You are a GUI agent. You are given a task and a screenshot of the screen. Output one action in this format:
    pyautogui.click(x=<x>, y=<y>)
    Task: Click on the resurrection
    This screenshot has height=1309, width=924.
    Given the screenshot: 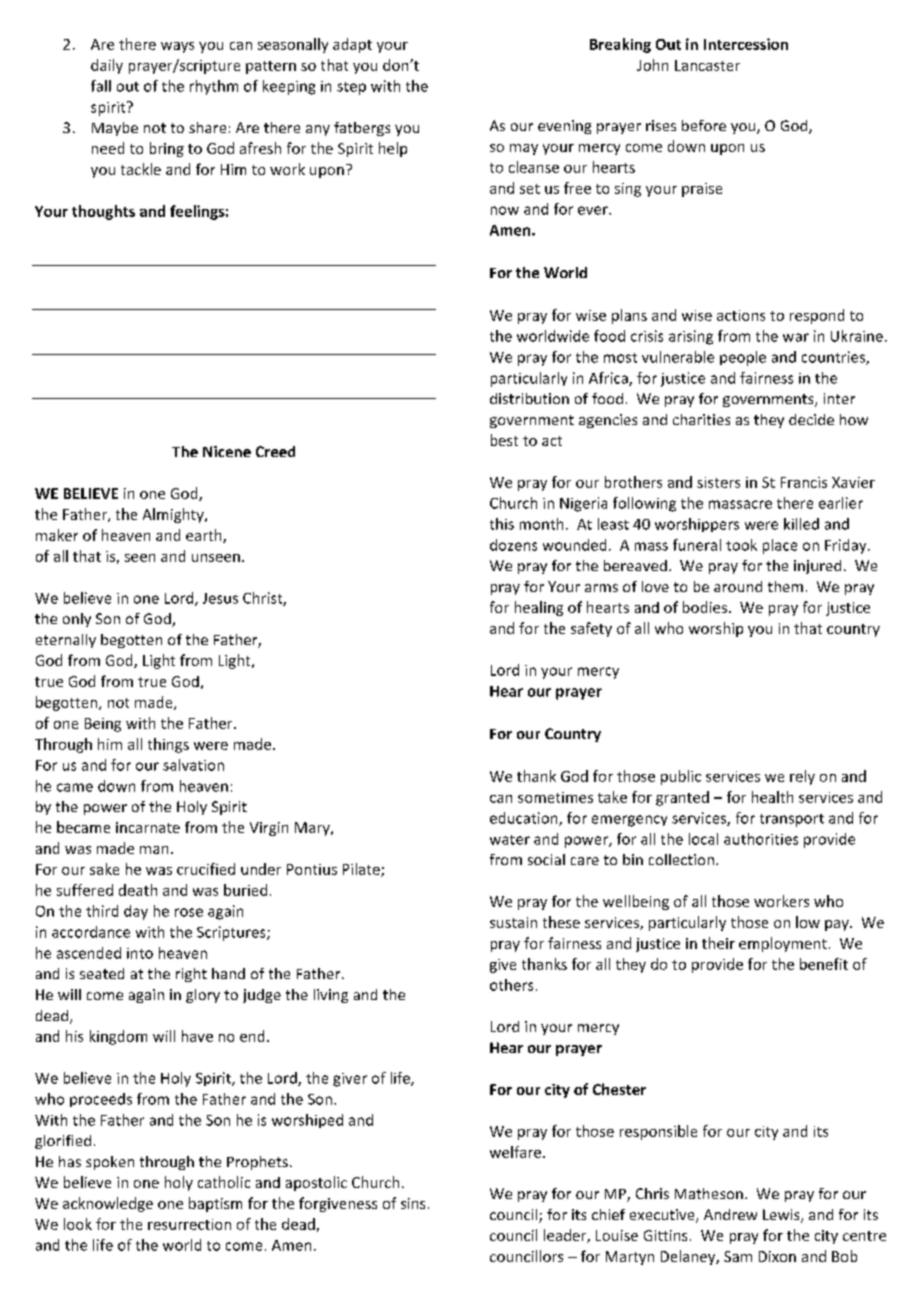 What is the action you would take?
    pyautogui.click(x=189, y=1224)
